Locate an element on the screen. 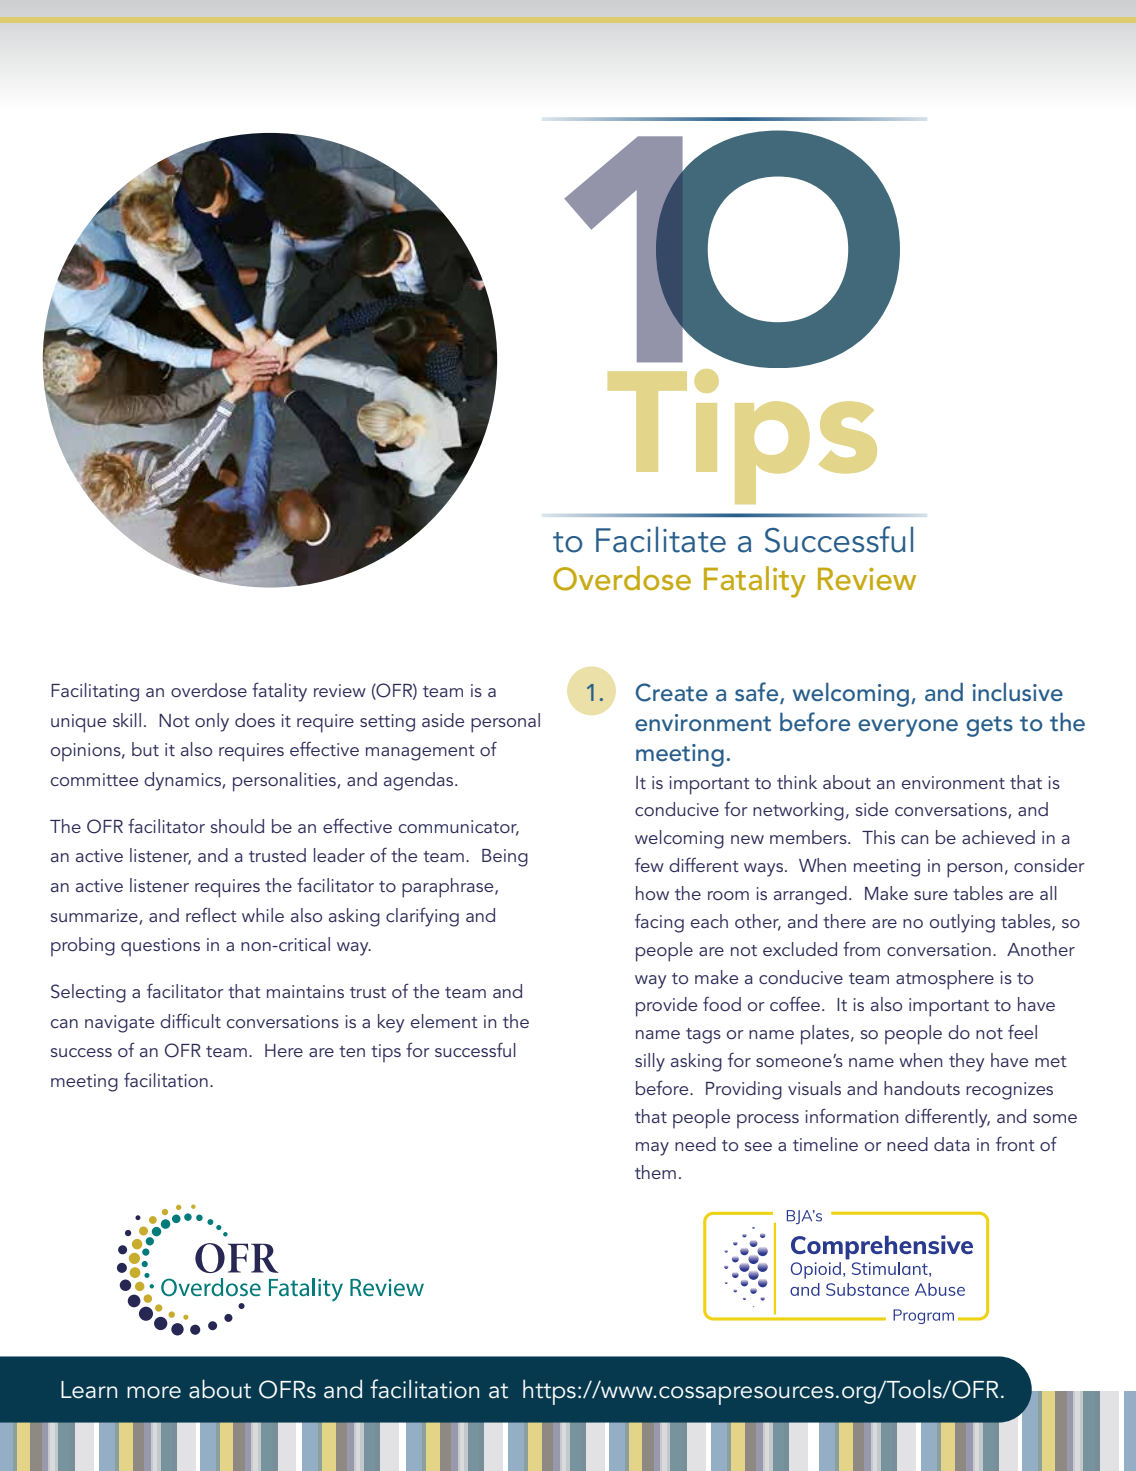 The height and width of the screenshot is (1471, 1136). Facilitating is located at coordinates (95, 692).
